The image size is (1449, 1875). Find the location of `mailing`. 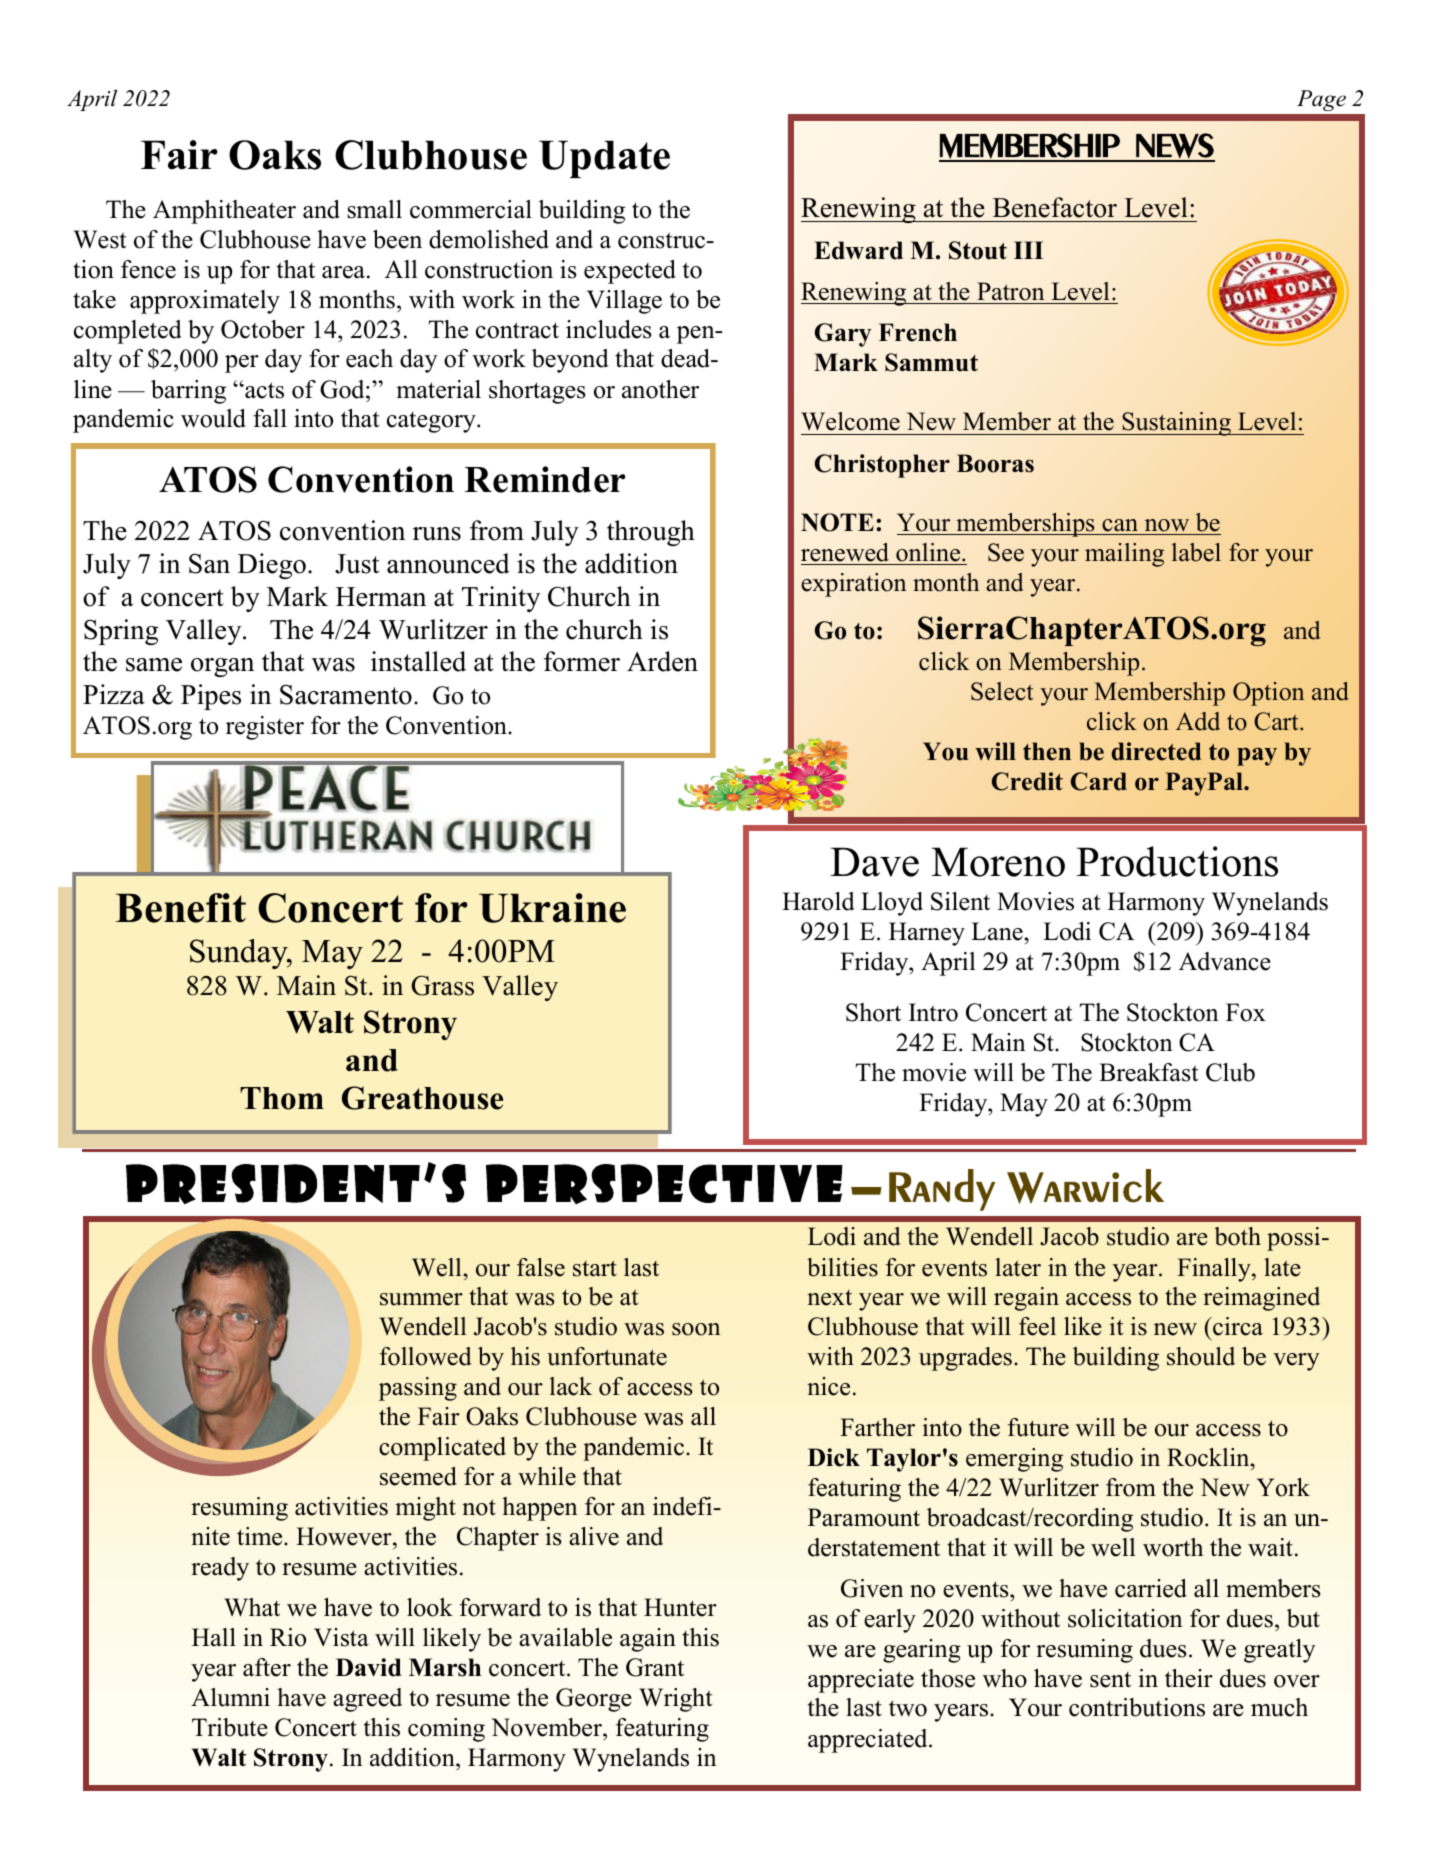

mailing is located at coordinates (1124, 555).
